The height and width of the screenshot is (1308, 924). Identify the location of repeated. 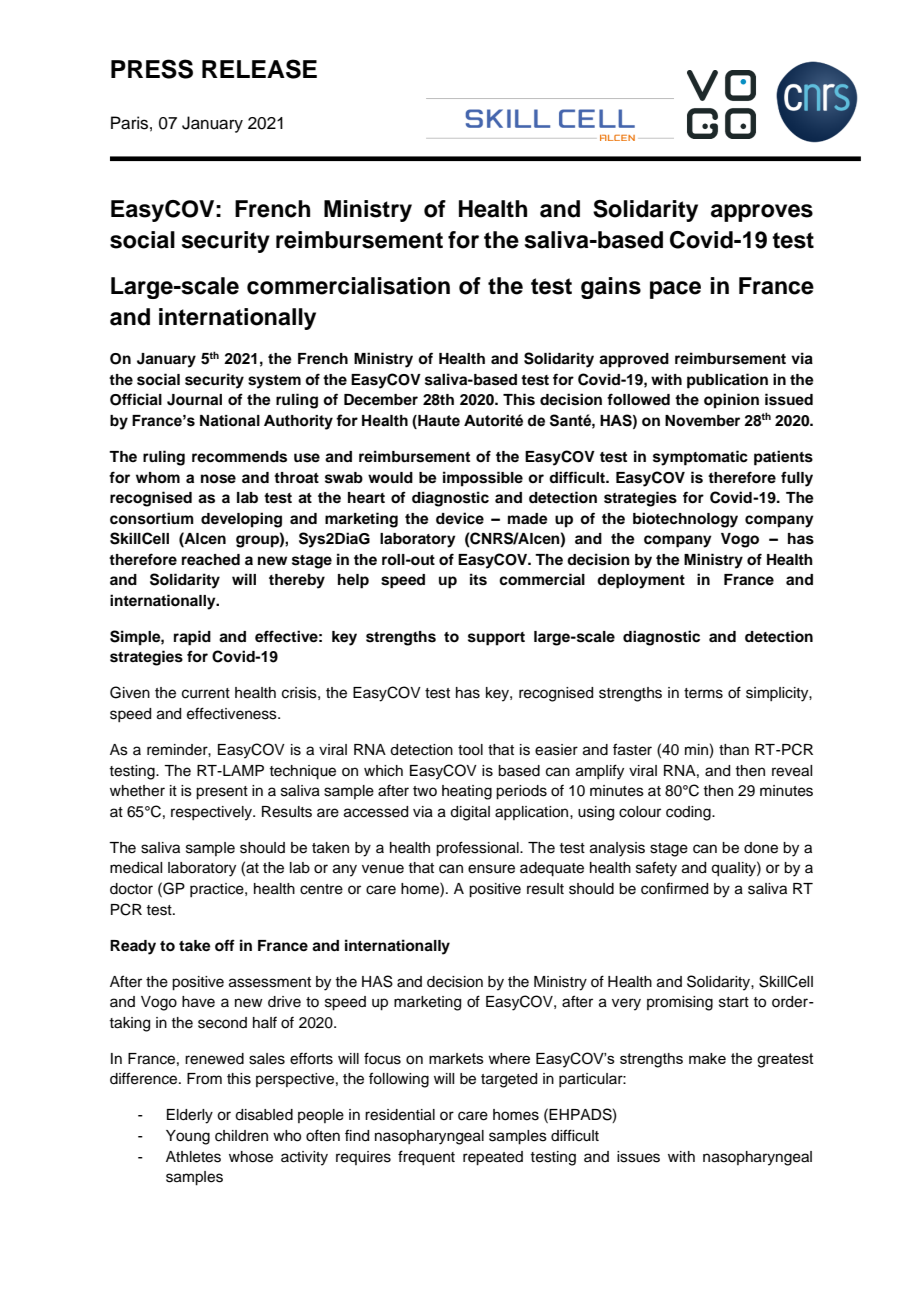
(493, 1158).
